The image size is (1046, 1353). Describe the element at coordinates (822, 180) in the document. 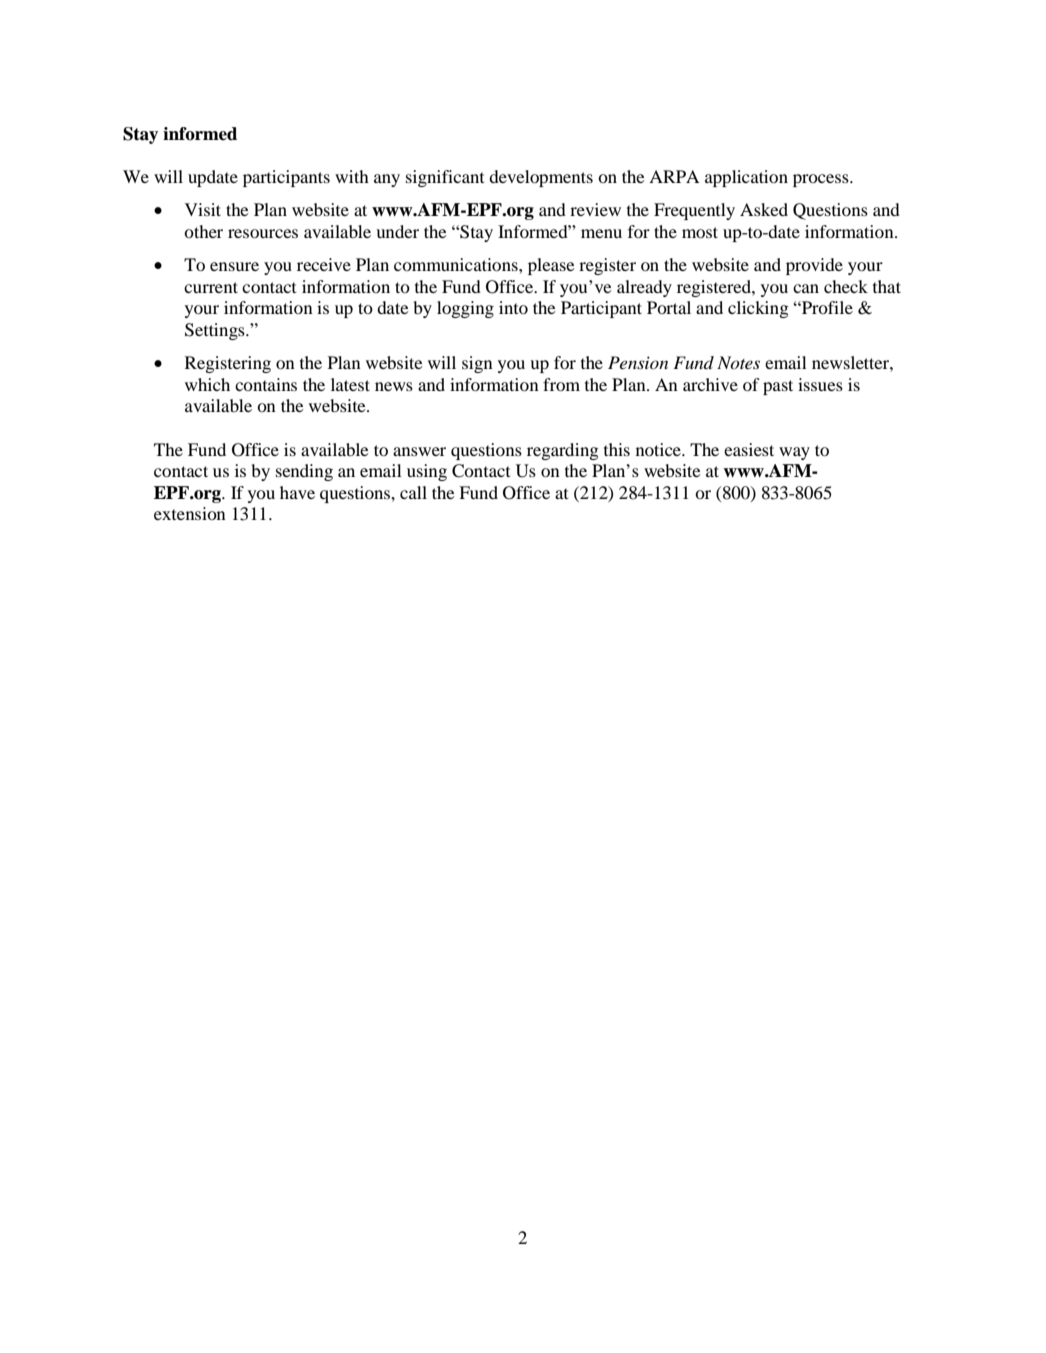

I see `process` at that location.
